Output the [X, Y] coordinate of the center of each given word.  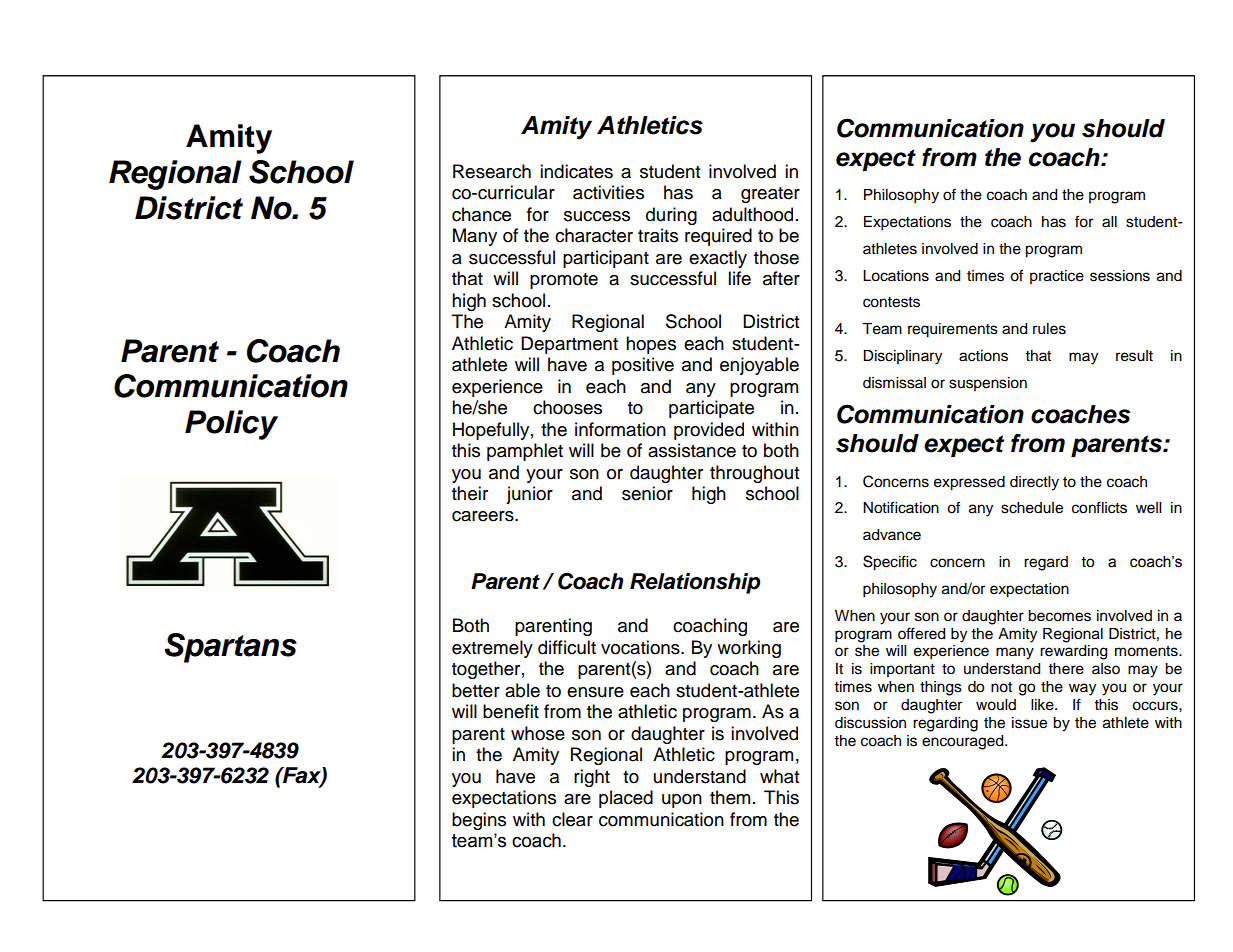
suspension [988, 384]
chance [481, 214]
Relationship [695, 583]
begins [479, 821]
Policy [231, 425]
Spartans [230, 648]
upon [682, 801]
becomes [1059, 616]
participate [711, 409]
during [671, 216]
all [1109, 222]
